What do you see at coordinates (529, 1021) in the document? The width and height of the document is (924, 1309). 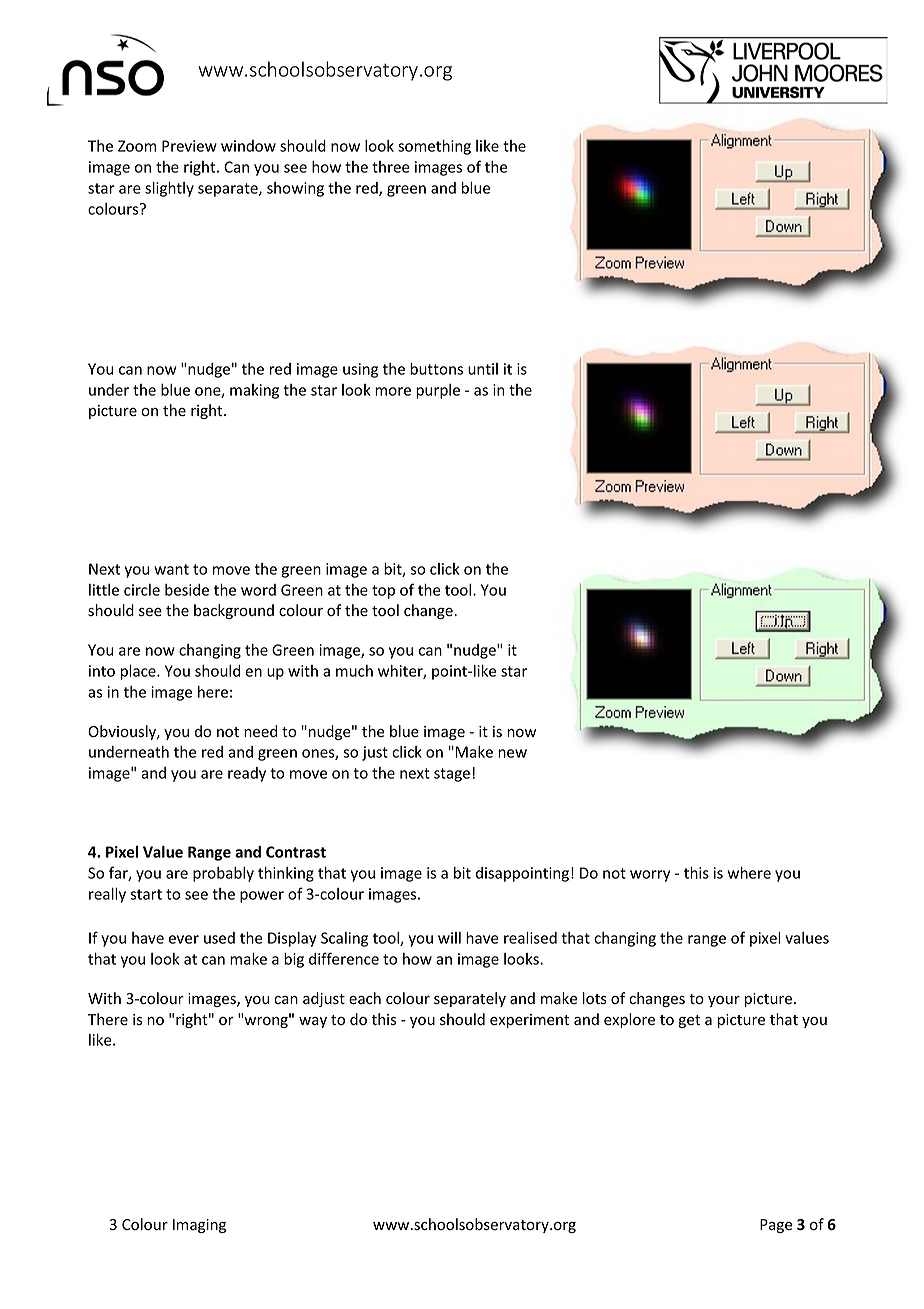 I see `experiment` at bounding box center [529, 1021].
